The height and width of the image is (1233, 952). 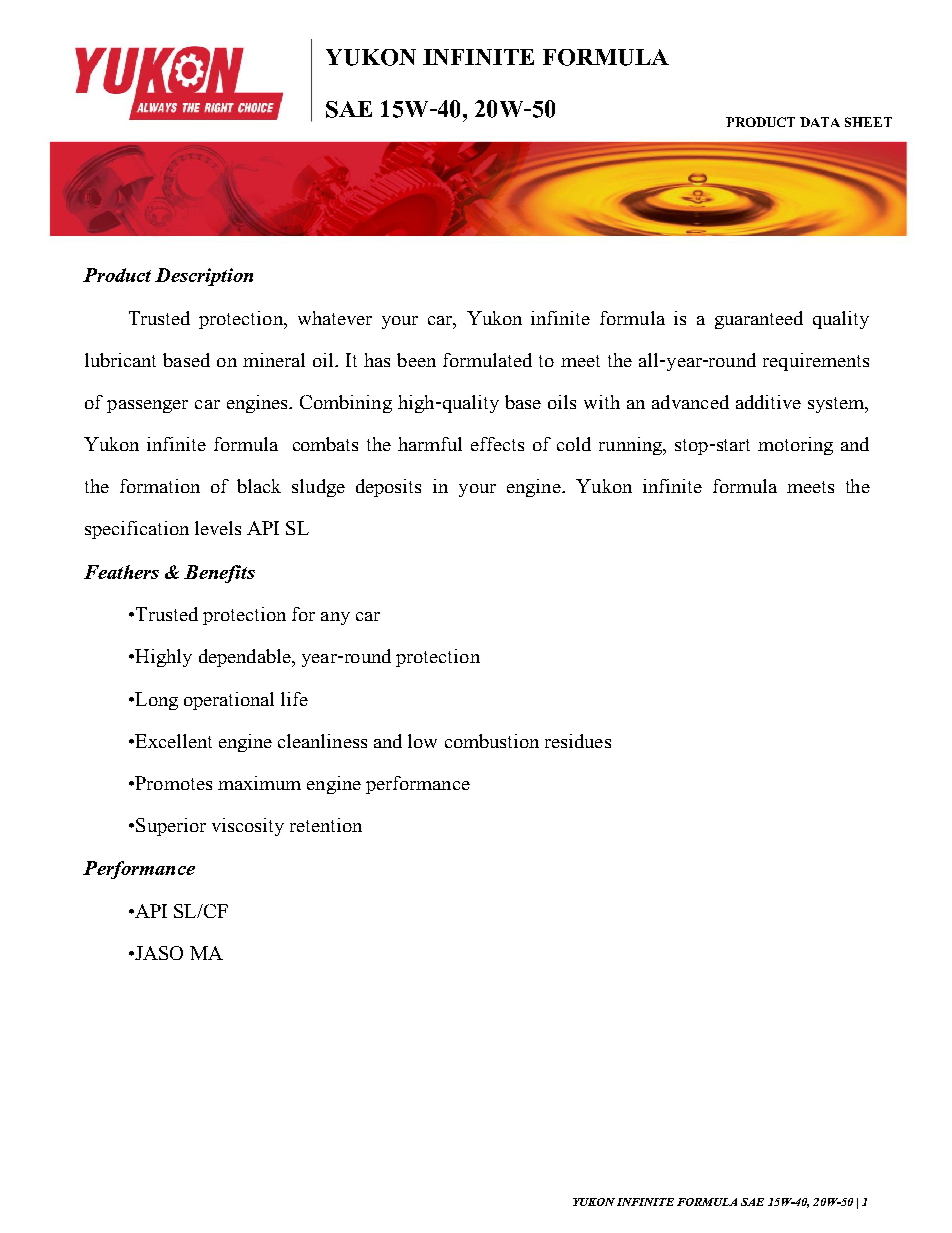 I want to click on effects, so click(x=497, y=444).
